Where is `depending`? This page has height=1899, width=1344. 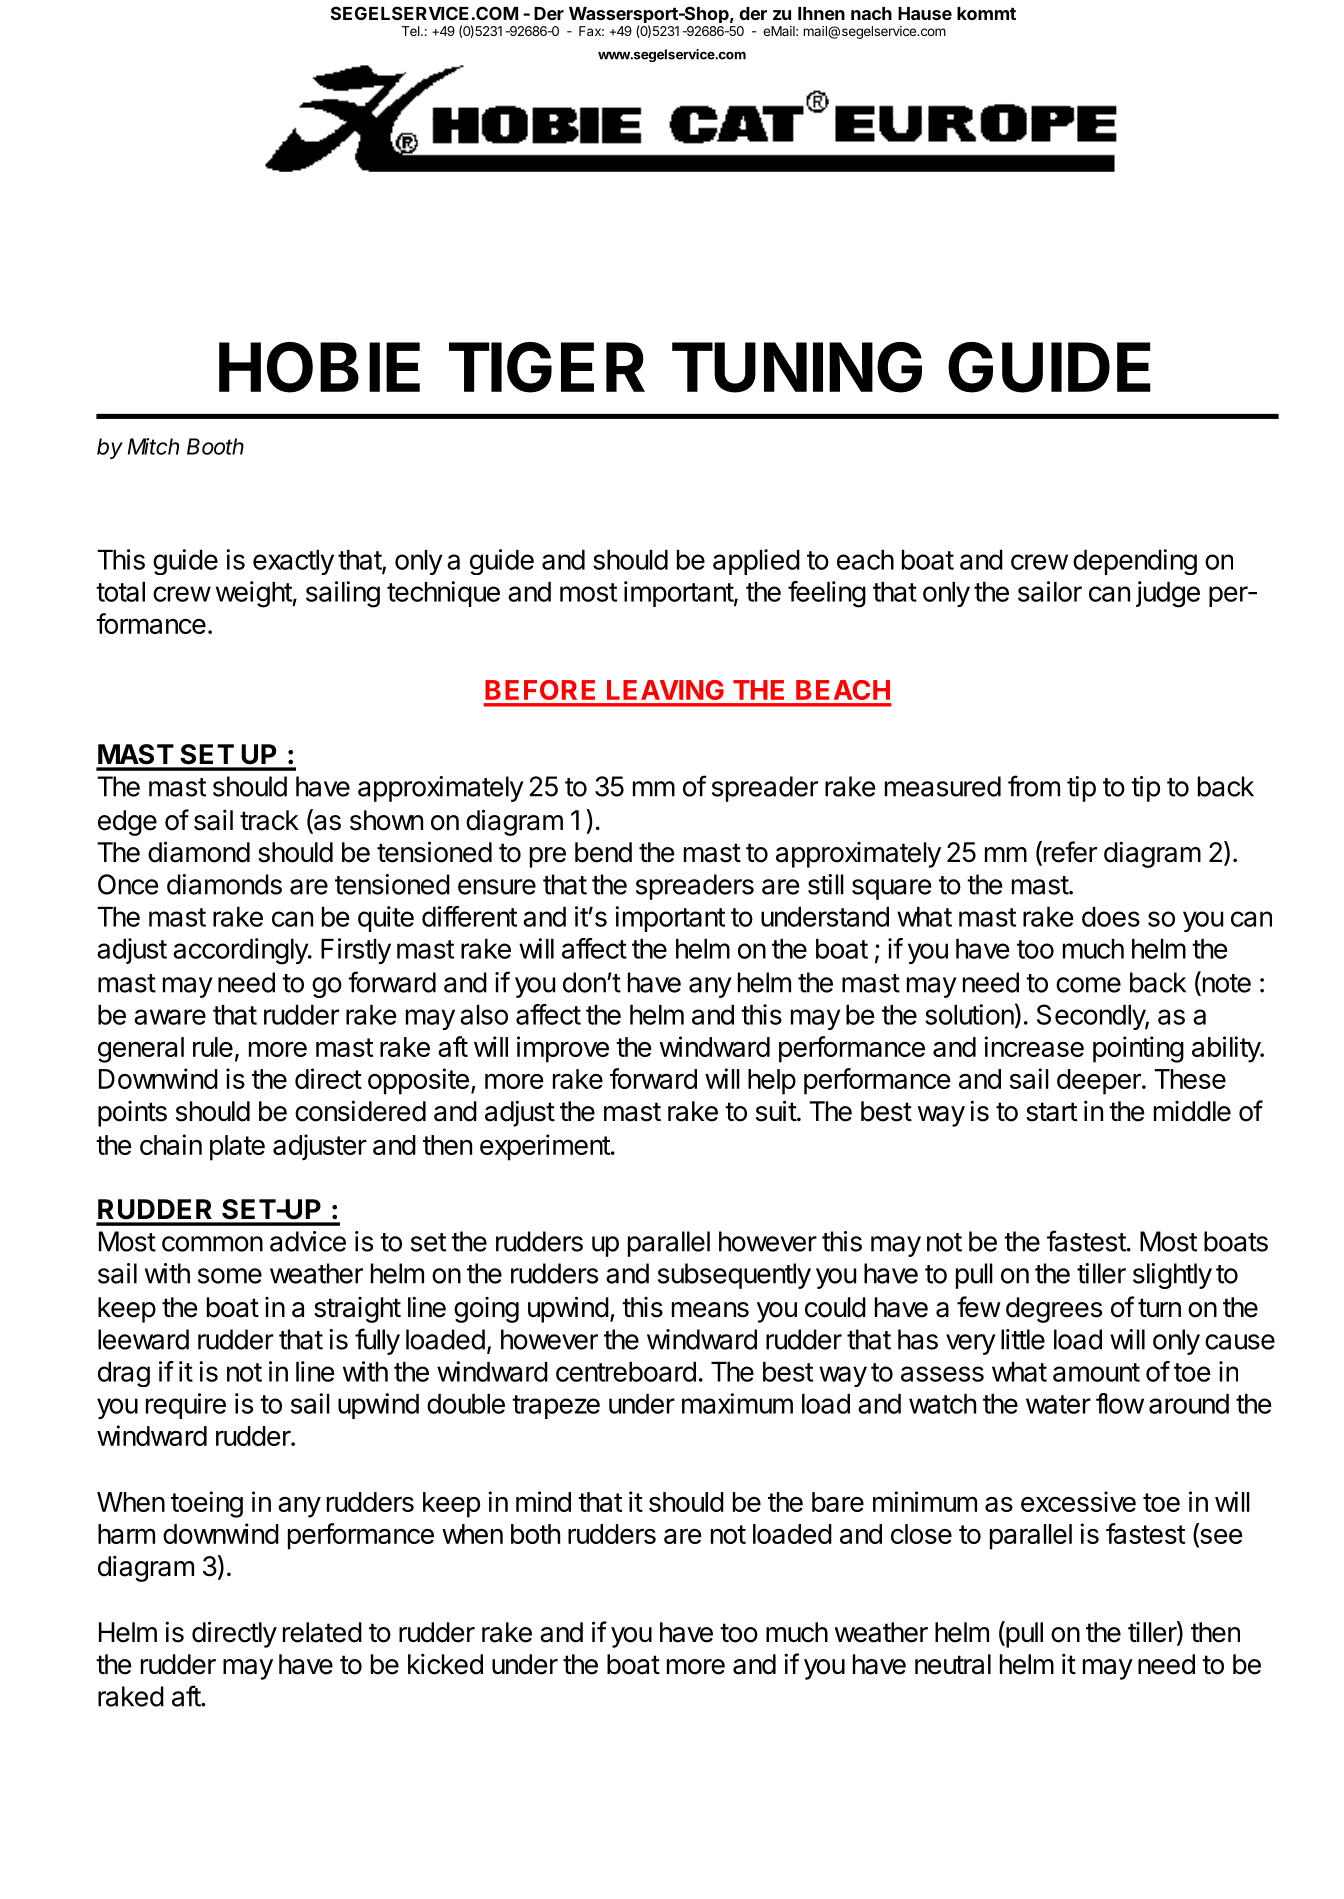
depending is located at coordinates (1135, 562).
